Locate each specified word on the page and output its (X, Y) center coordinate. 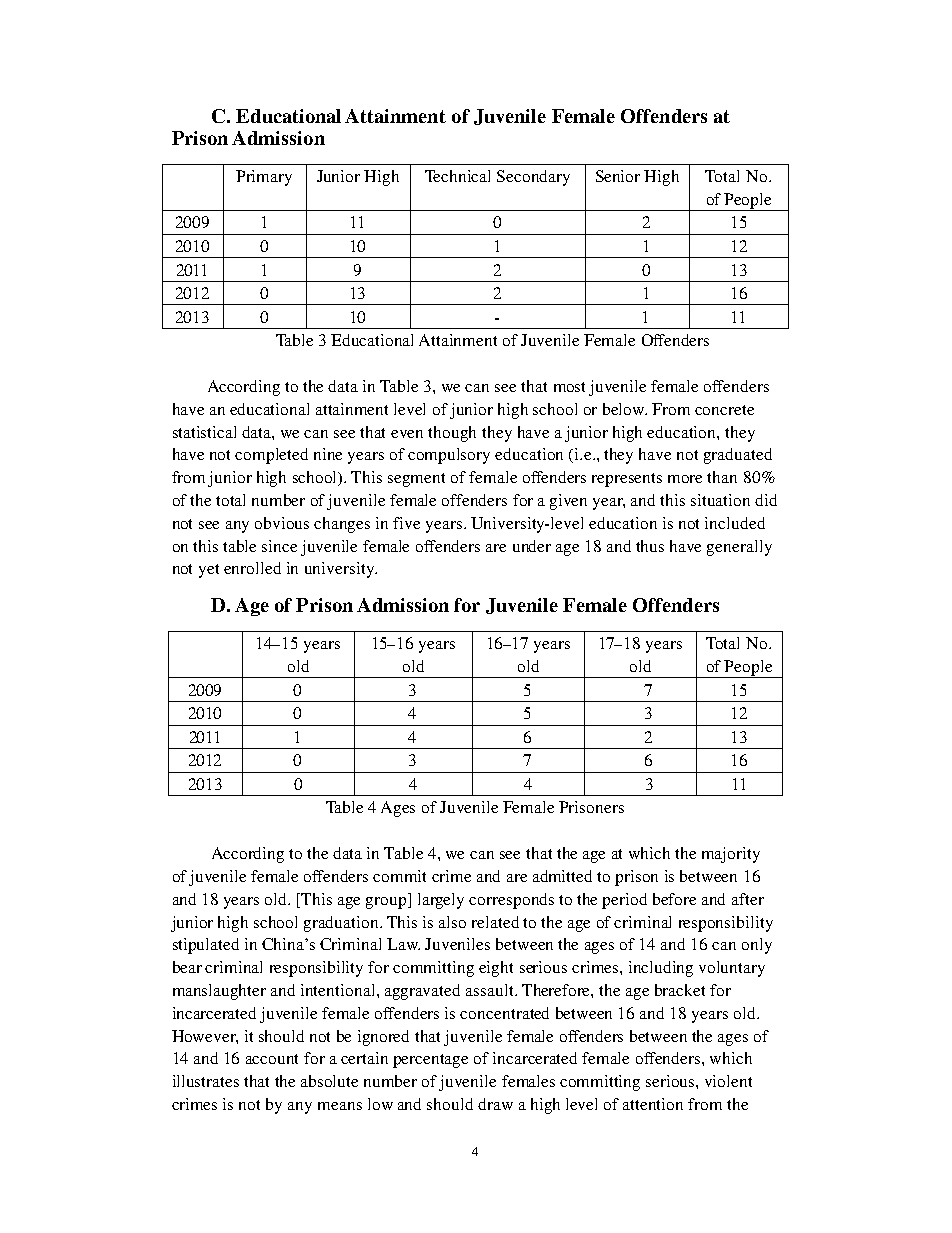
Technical (457, 176)
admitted (562, 876)
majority (731, 855)
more (685, 479)
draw (495, 1104)
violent (728, 1081)
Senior (618, 176)
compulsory (449, 456)
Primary (264, 178)
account (272, 1059)
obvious (282, 523)
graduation (342, 924)
